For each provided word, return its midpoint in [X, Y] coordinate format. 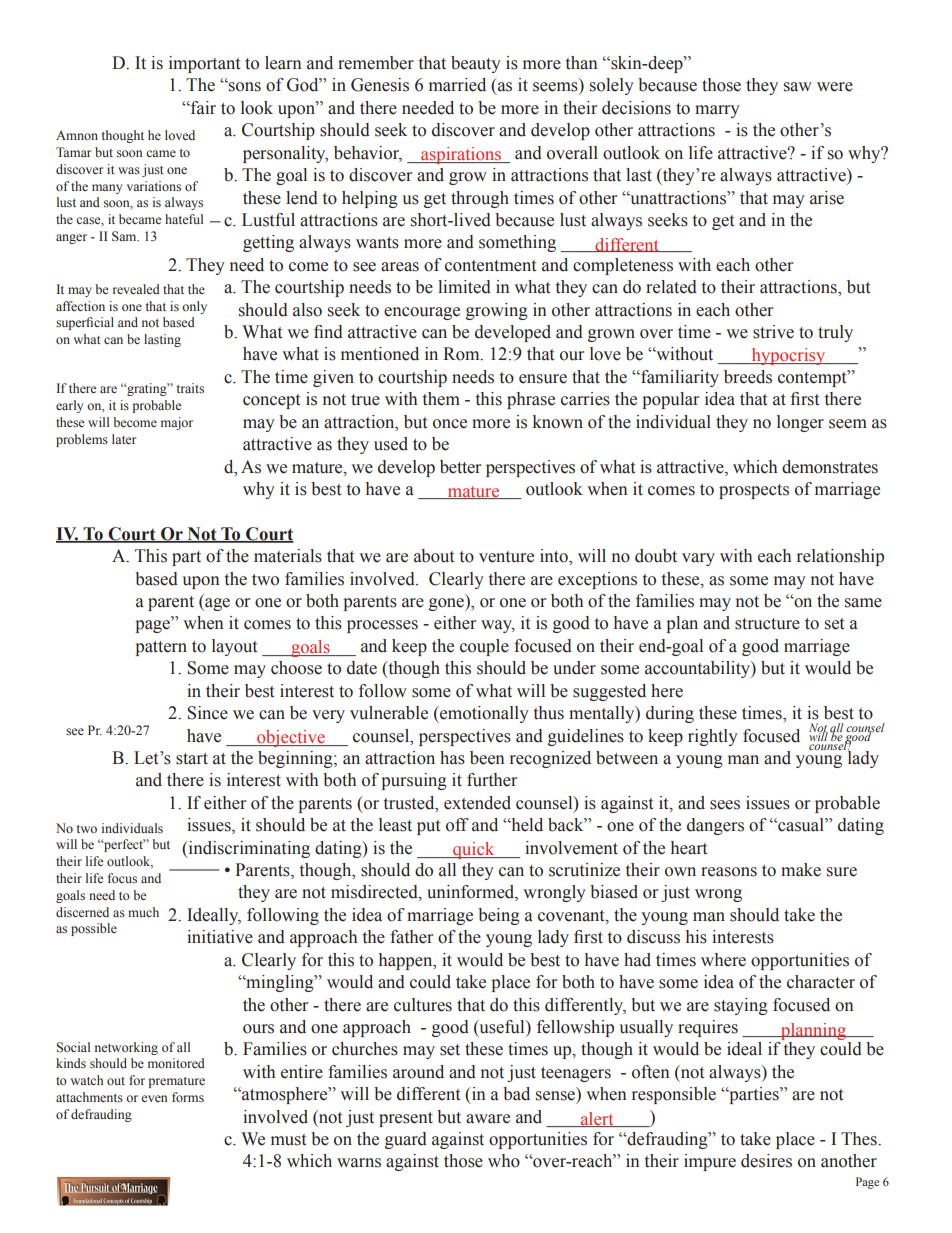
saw [798, 87]
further [492, 780]
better [460, 467]
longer [800, 423]
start [192, 759]
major [177, 423]
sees [725, 805]
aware [488, 1119]
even [154, 1098]
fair [202, 108]
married [457, 85]
